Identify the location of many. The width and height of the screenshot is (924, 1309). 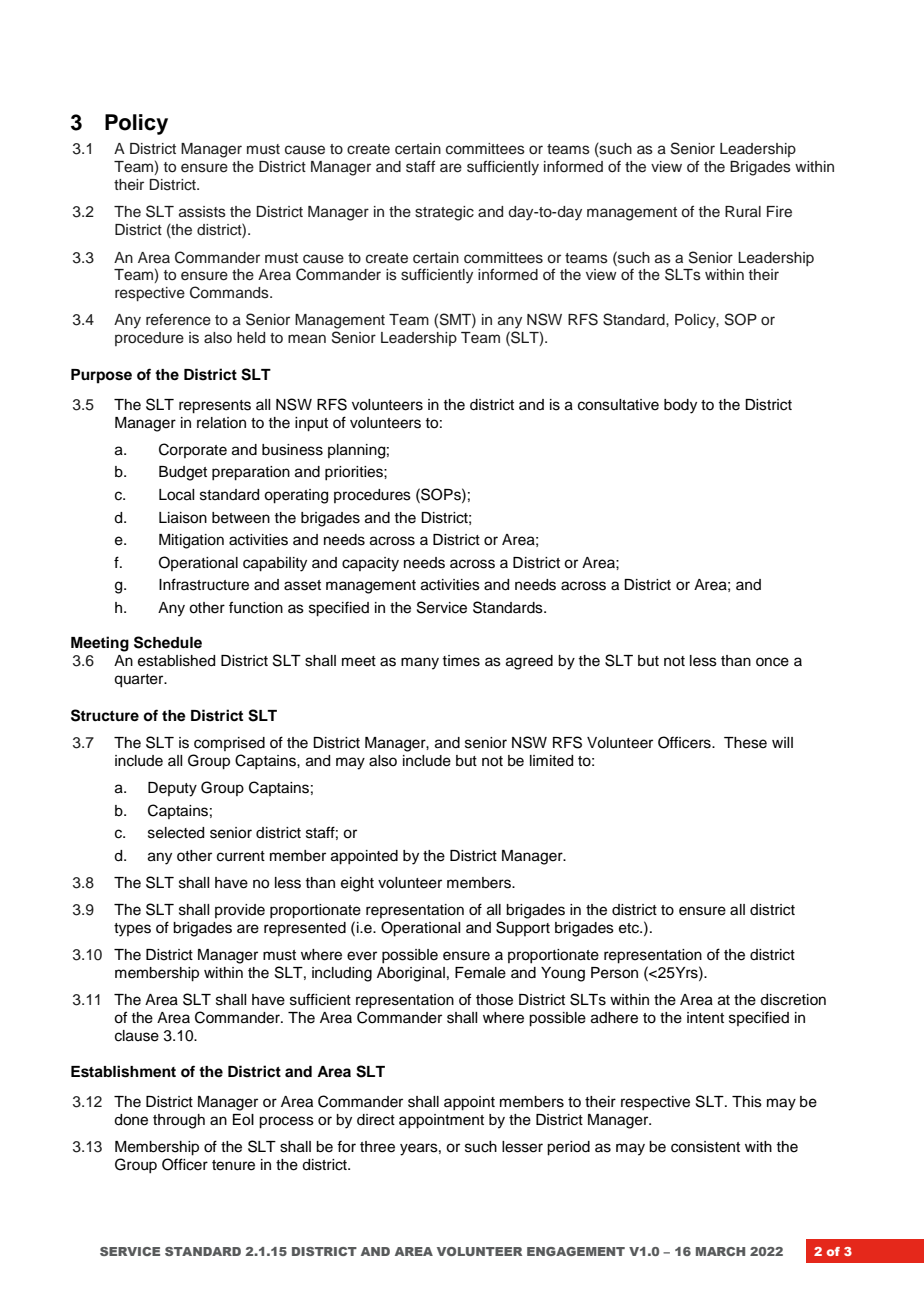
(420, 663).
